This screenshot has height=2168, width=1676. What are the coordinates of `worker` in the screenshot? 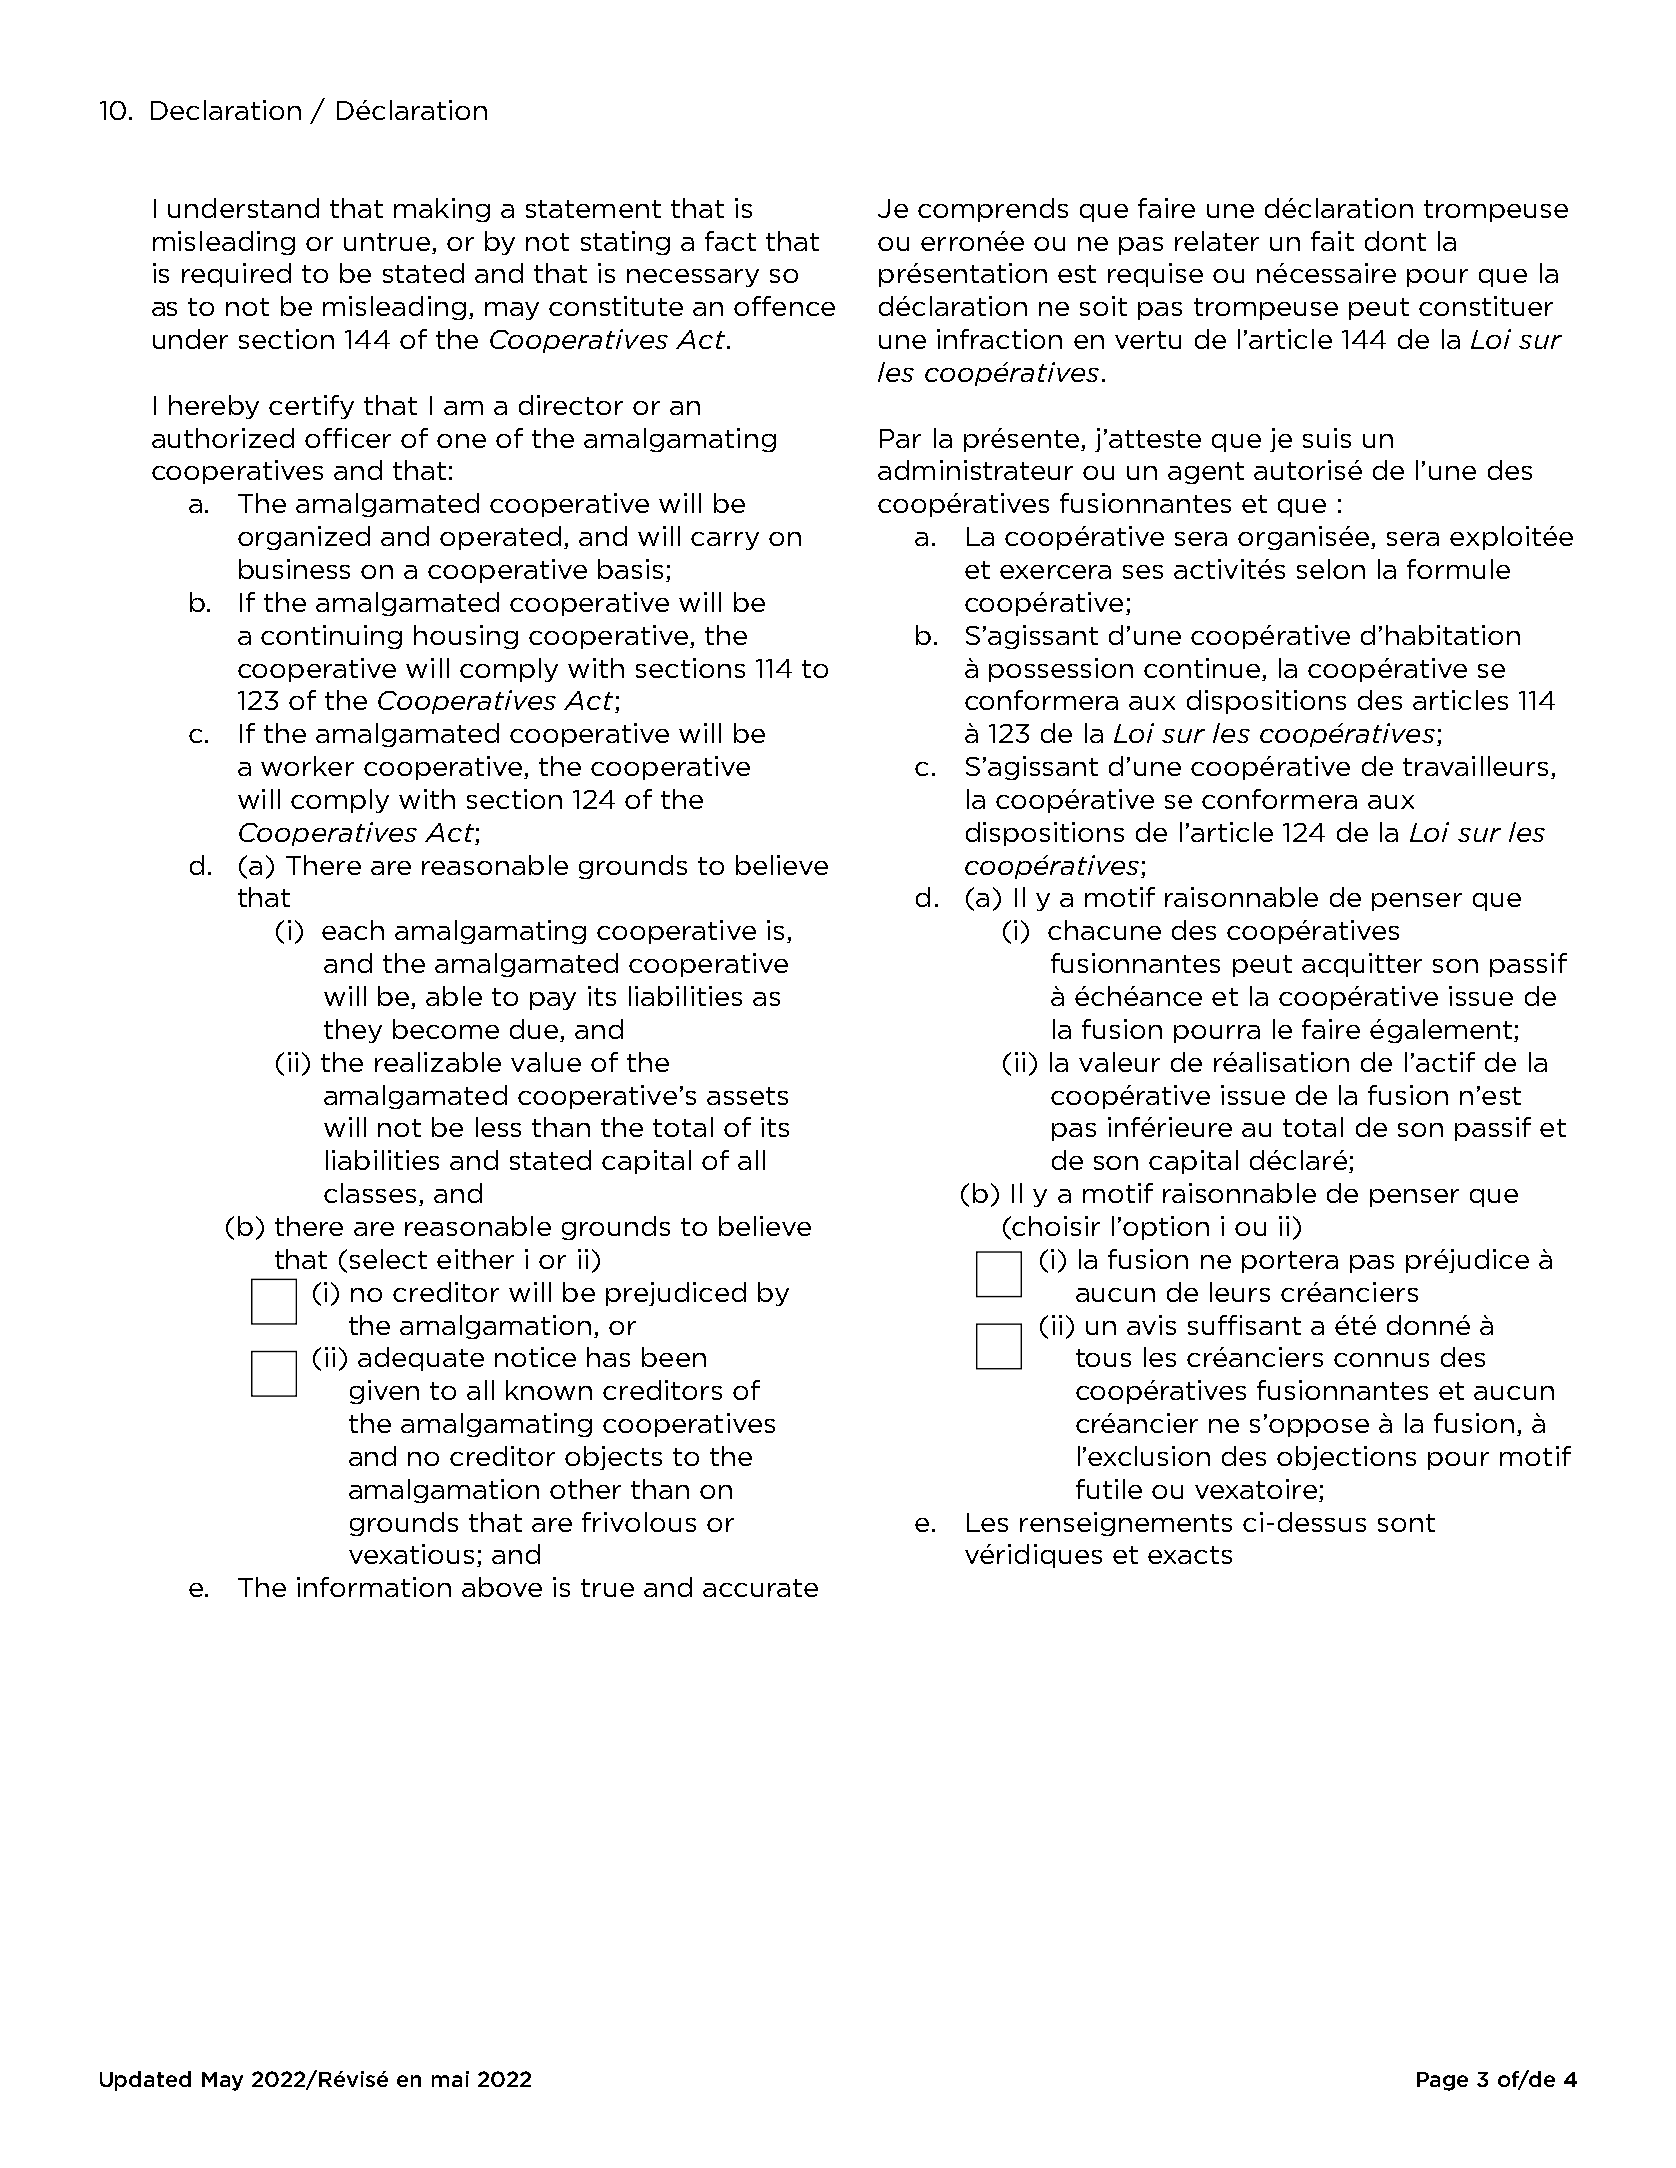 It's located at (307, 766).
